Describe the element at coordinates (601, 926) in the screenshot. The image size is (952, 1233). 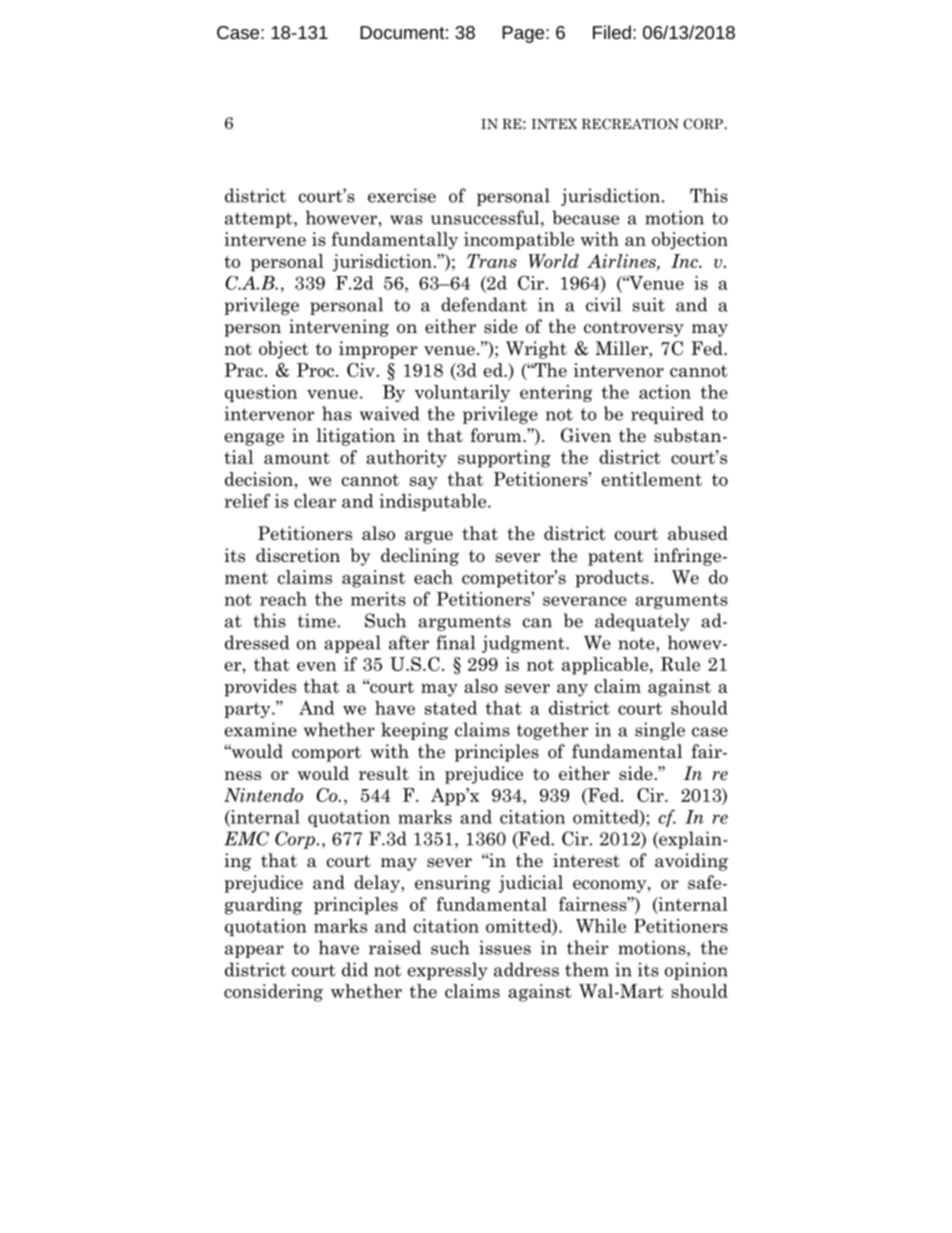
I see `While` at that location.
